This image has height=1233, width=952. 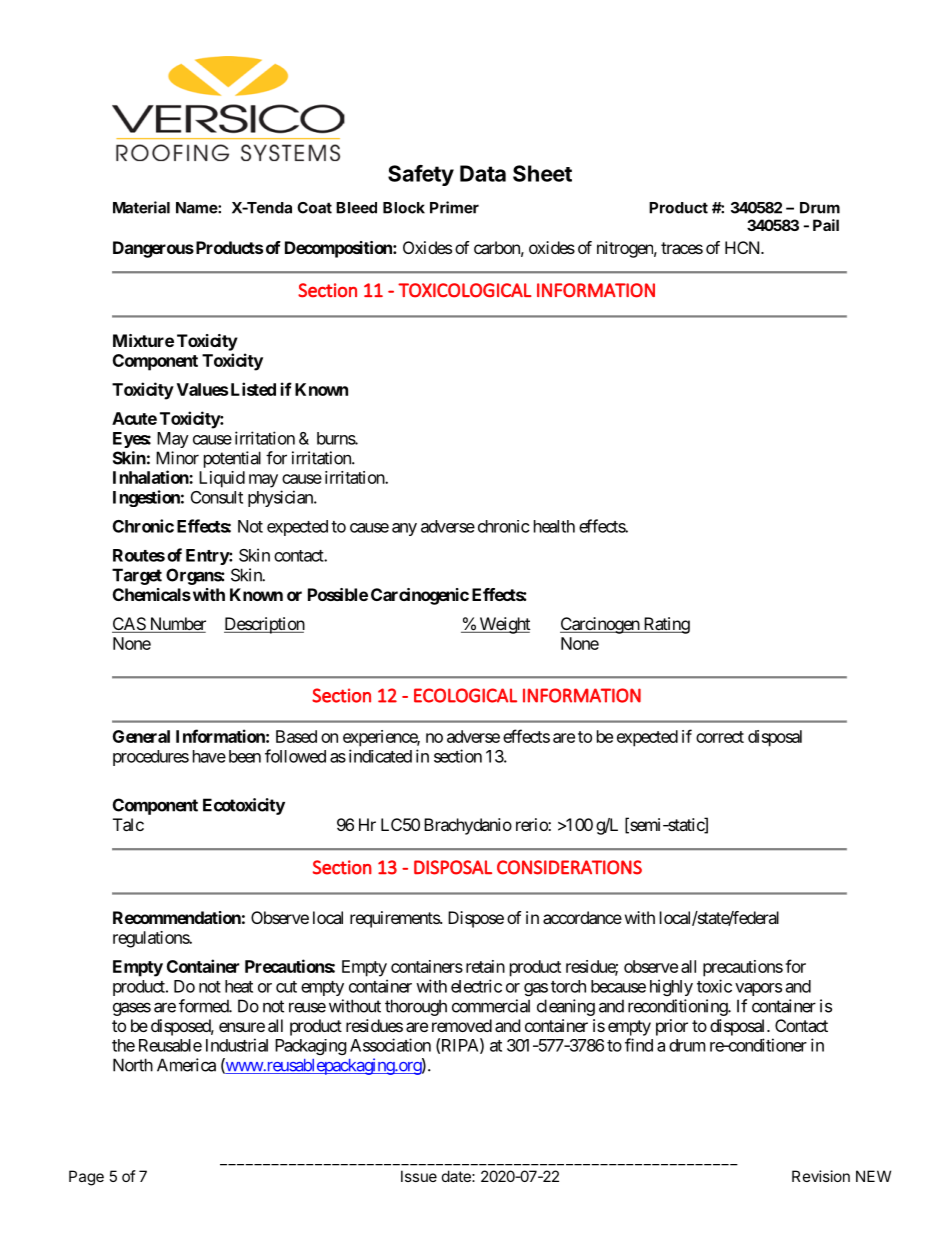 I want to click on Material, so click(x=141, y=207).
